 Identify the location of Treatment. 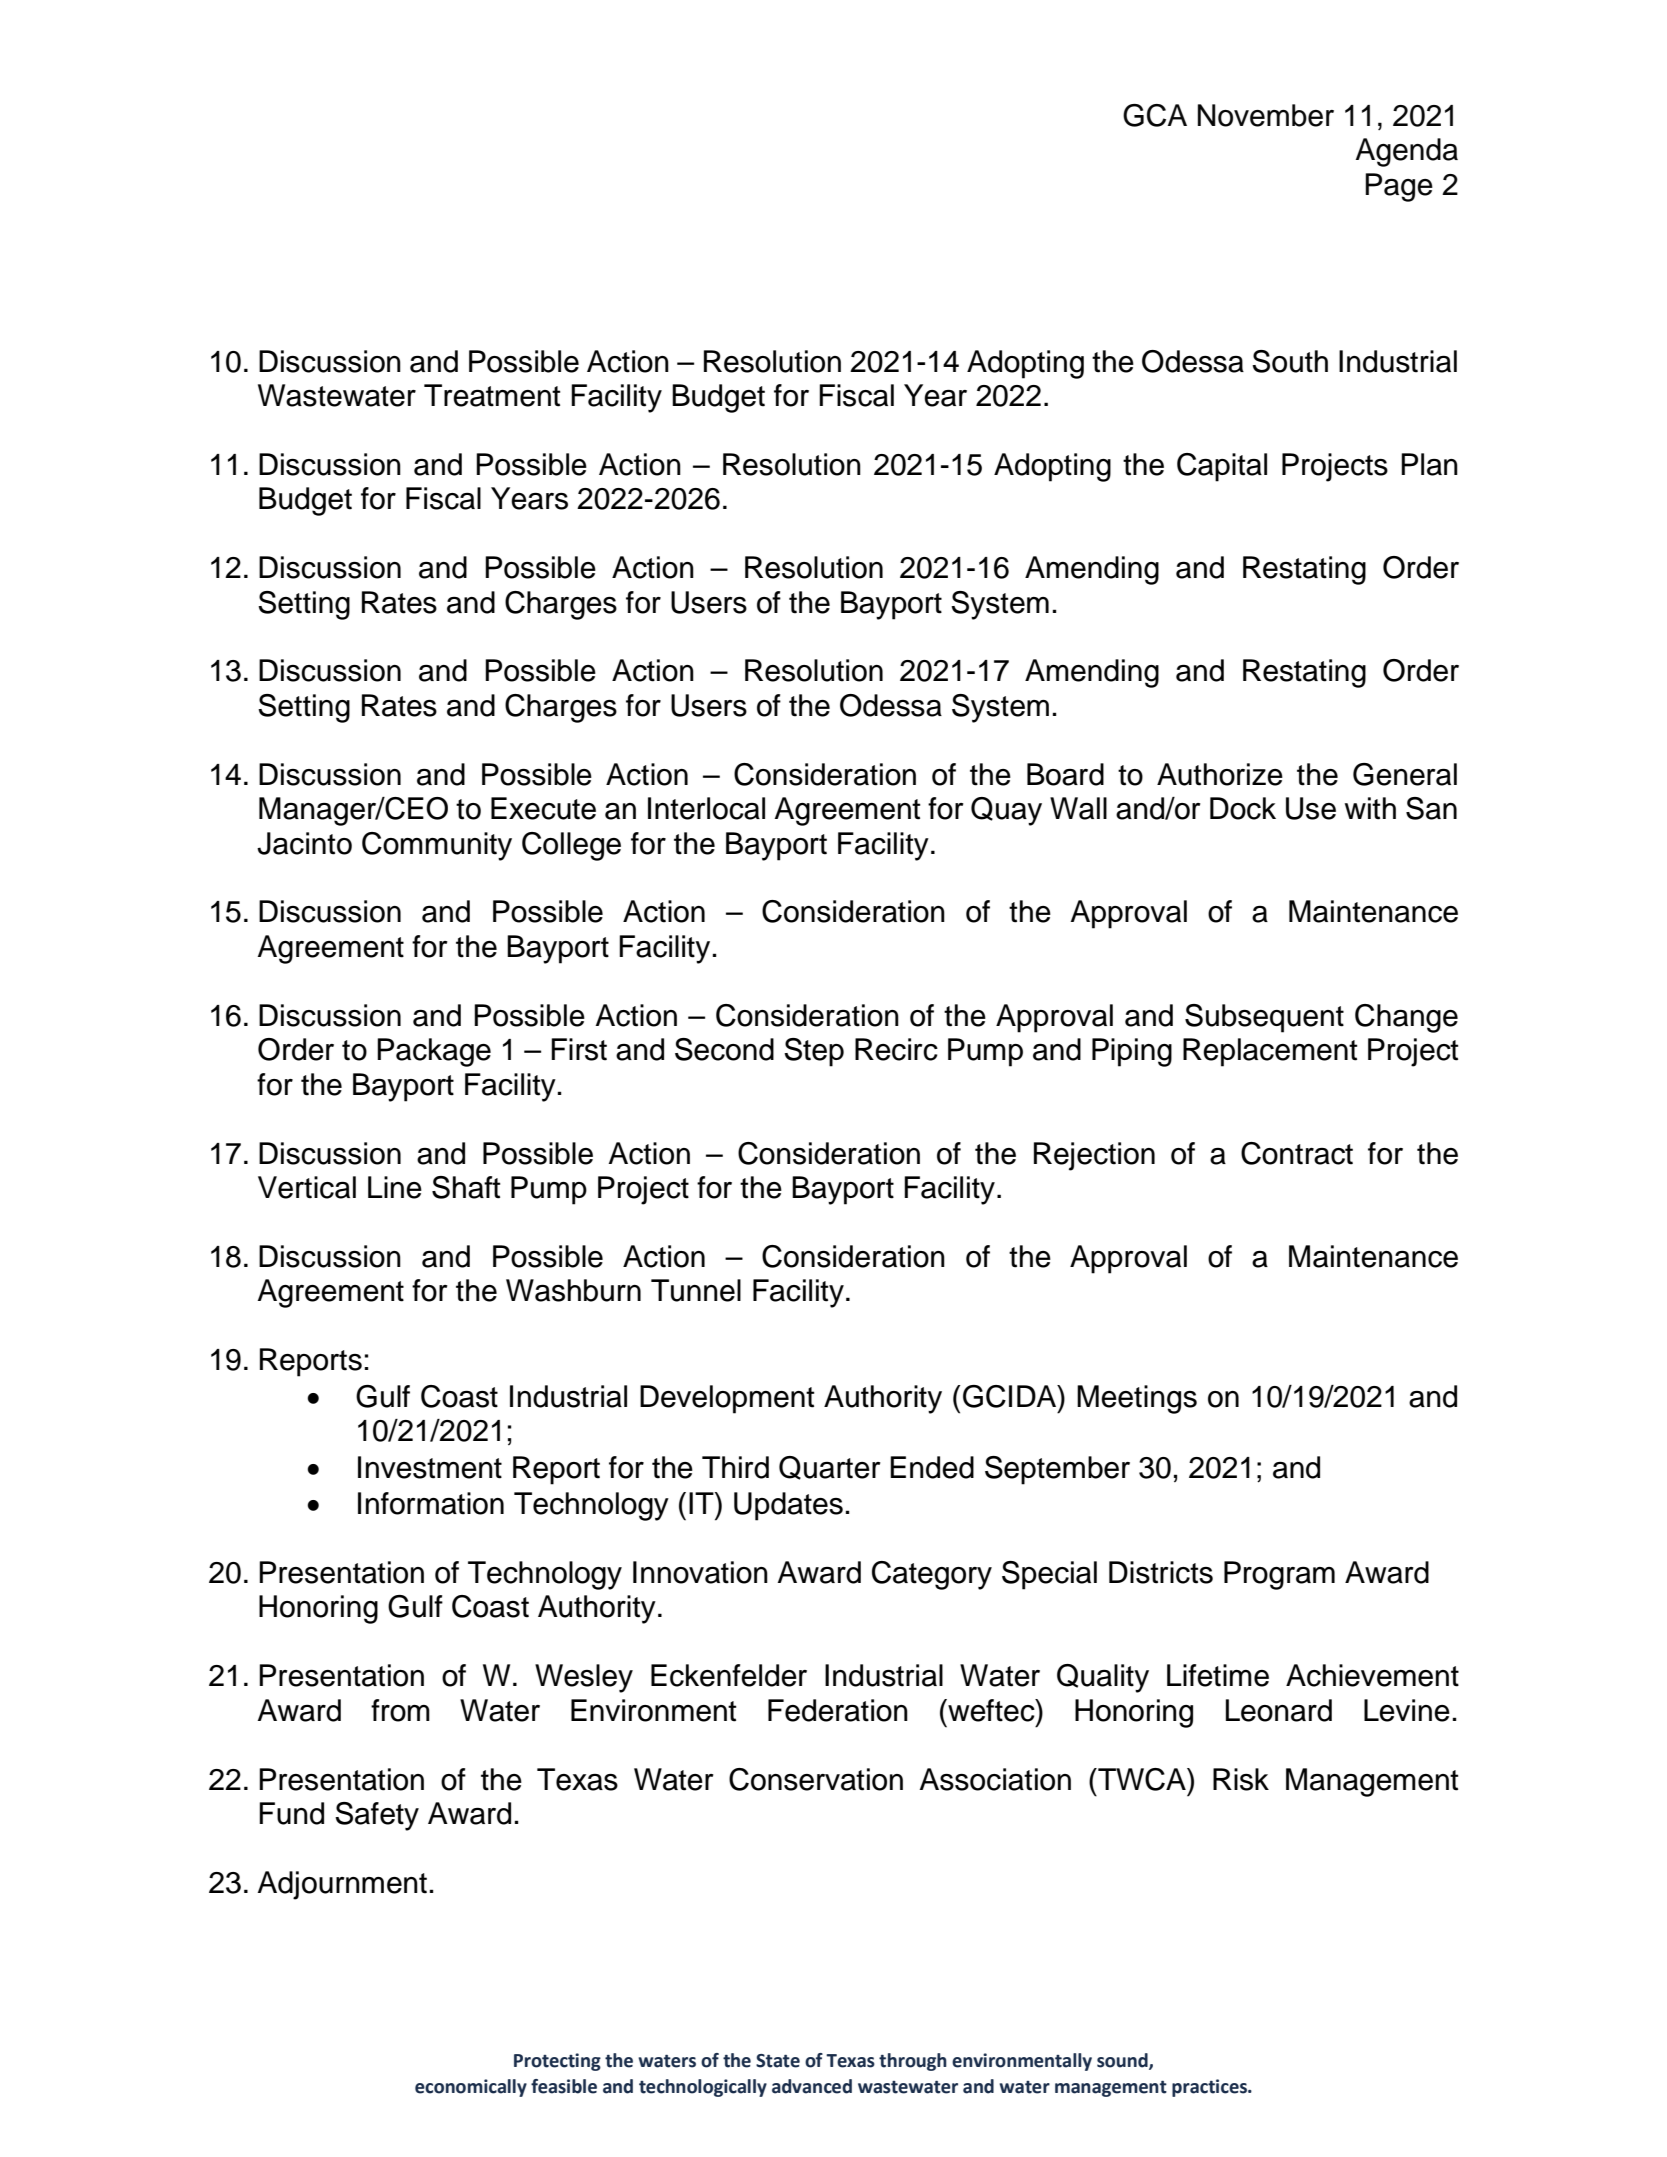
(492, 395).
